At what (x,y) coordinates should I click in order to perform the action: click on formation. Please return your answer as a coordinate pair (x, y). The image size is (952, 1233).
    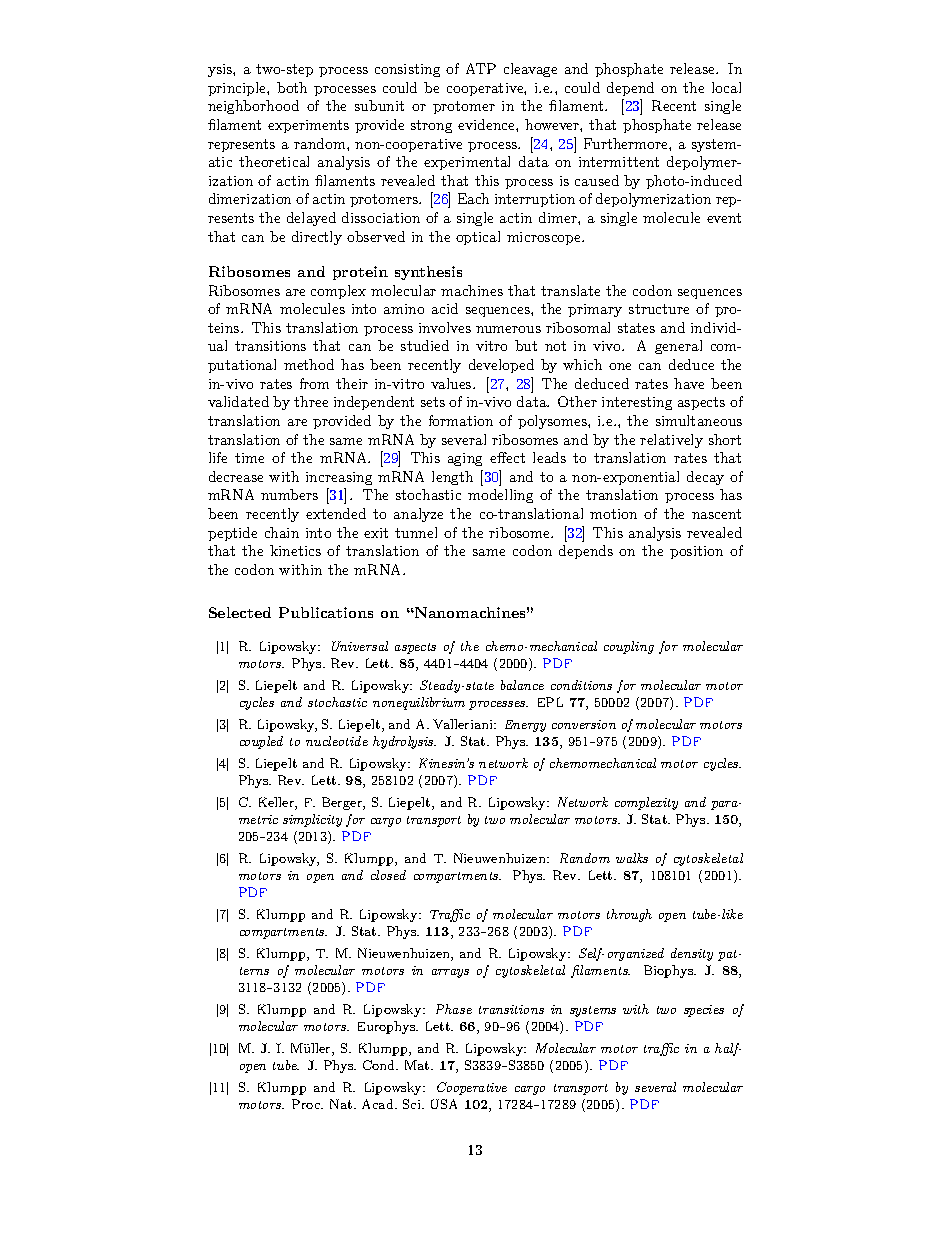
    Looking at the image, I should click on (461, 420).
